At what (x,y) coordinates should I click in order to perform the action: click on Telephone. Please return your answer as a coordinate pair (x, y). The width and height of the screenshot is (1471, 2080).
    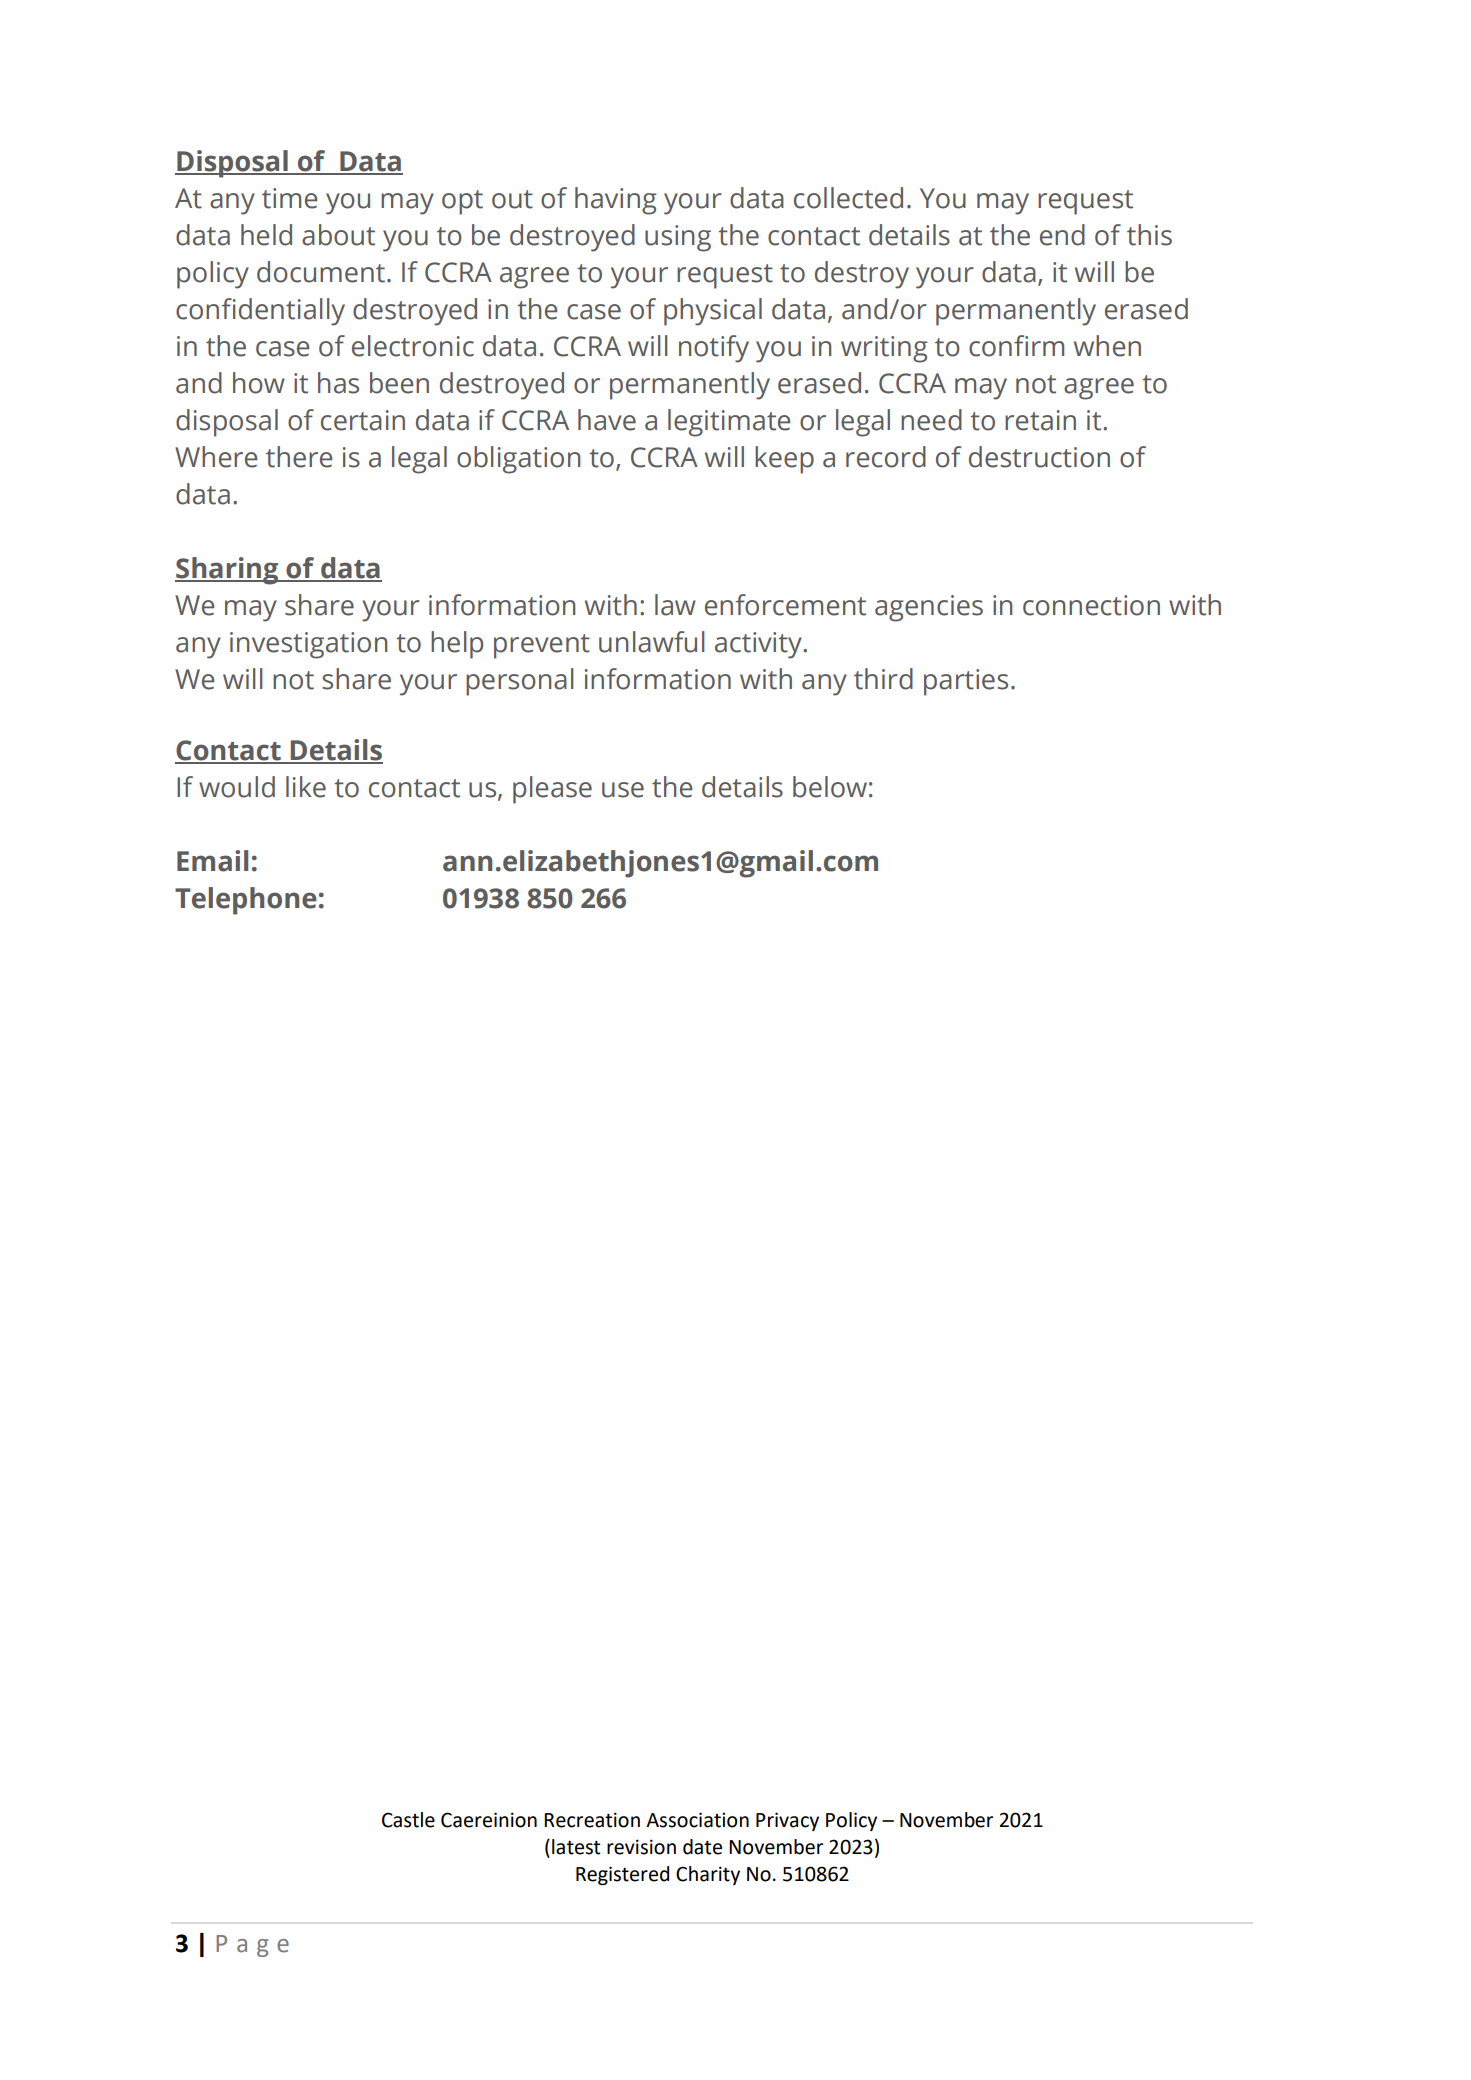
    Looking at the image, I should click on (246, 901).
